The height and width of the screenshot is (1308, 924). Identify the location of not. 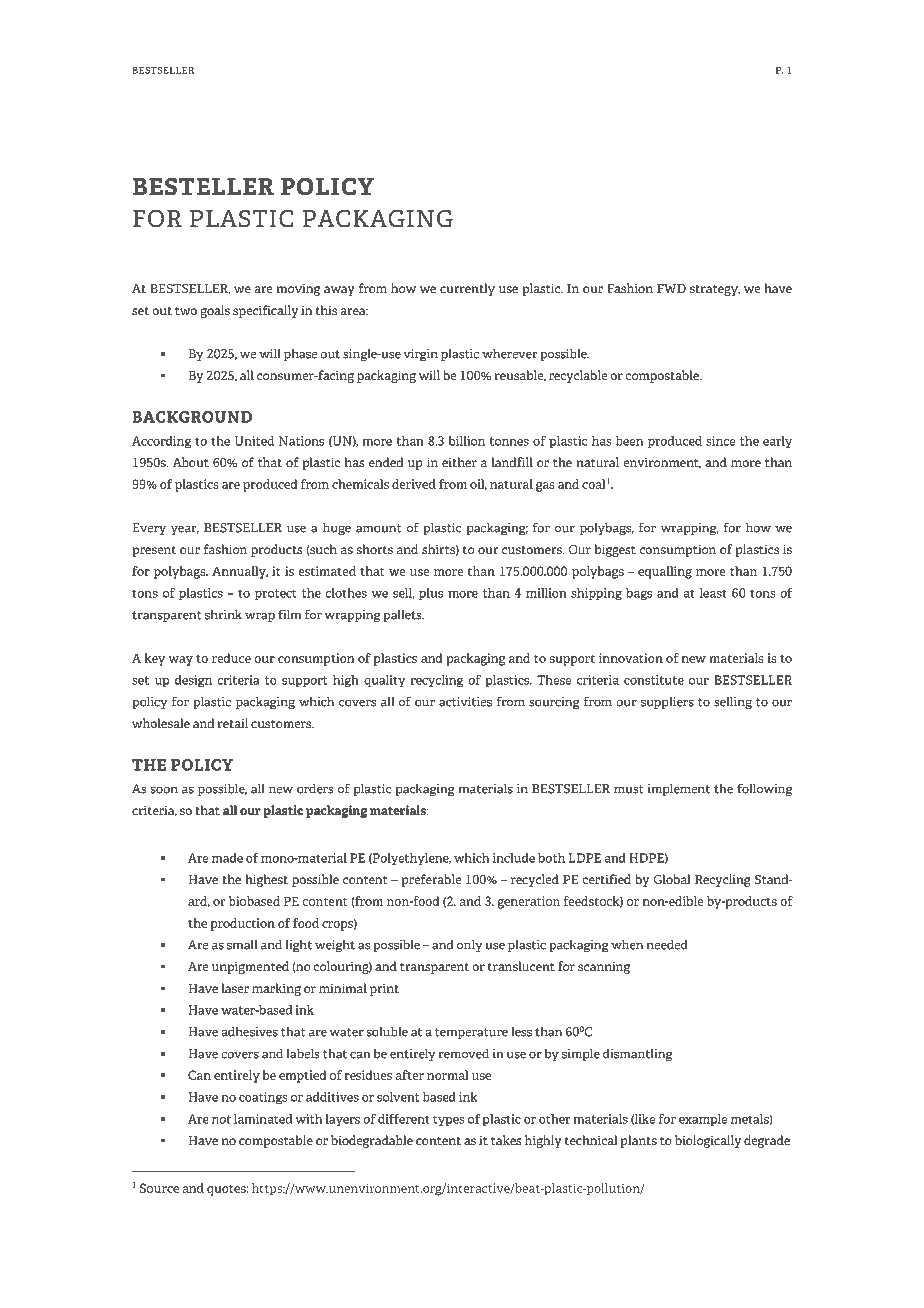
(221, 1119).
